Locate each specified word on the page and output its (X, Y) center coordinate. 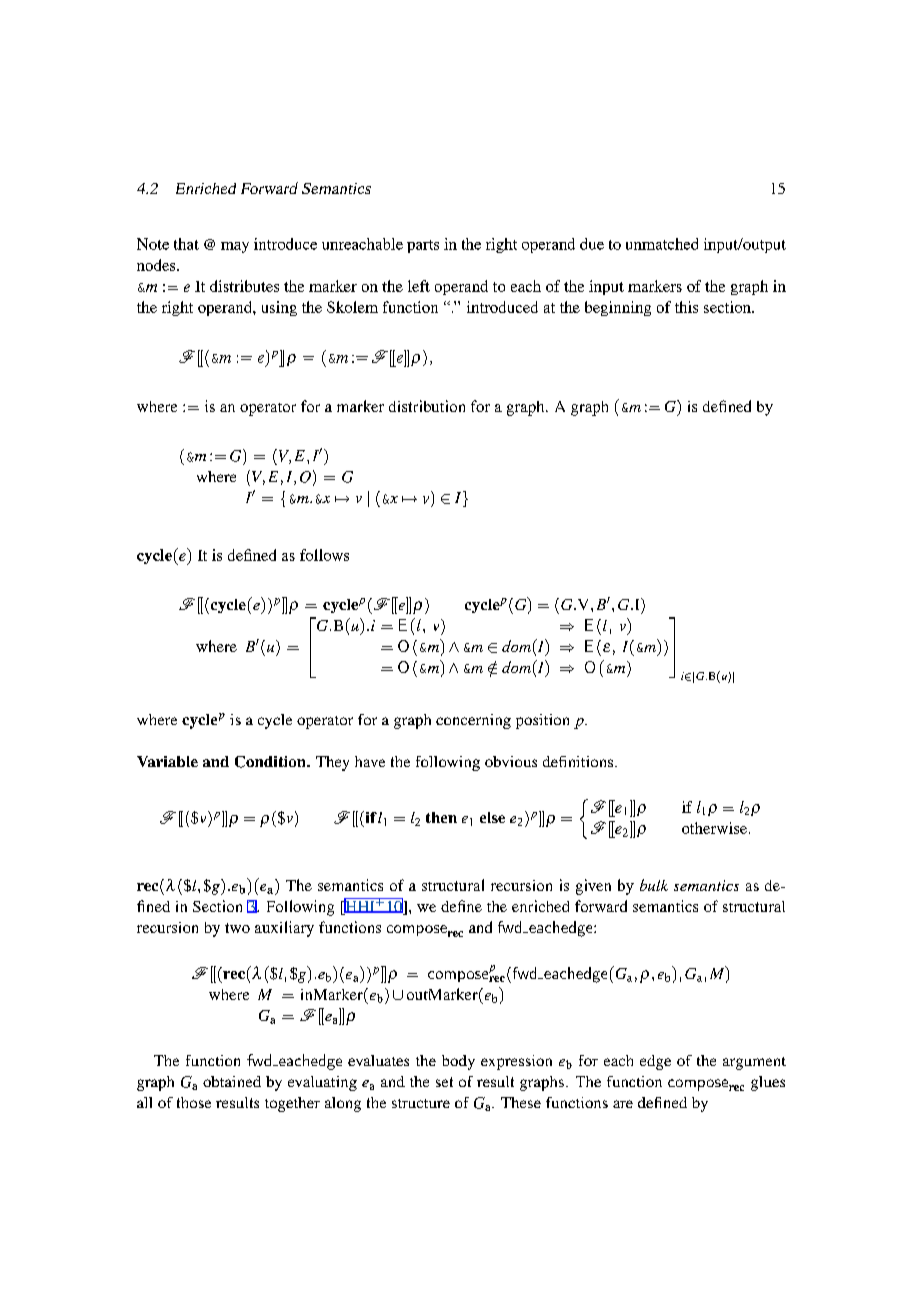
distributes (244, 286)
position (542, 721)
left (419, 286)
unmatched (662, 244)
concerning (473, 721)
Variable (167, 761)
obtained (232, 1081)
